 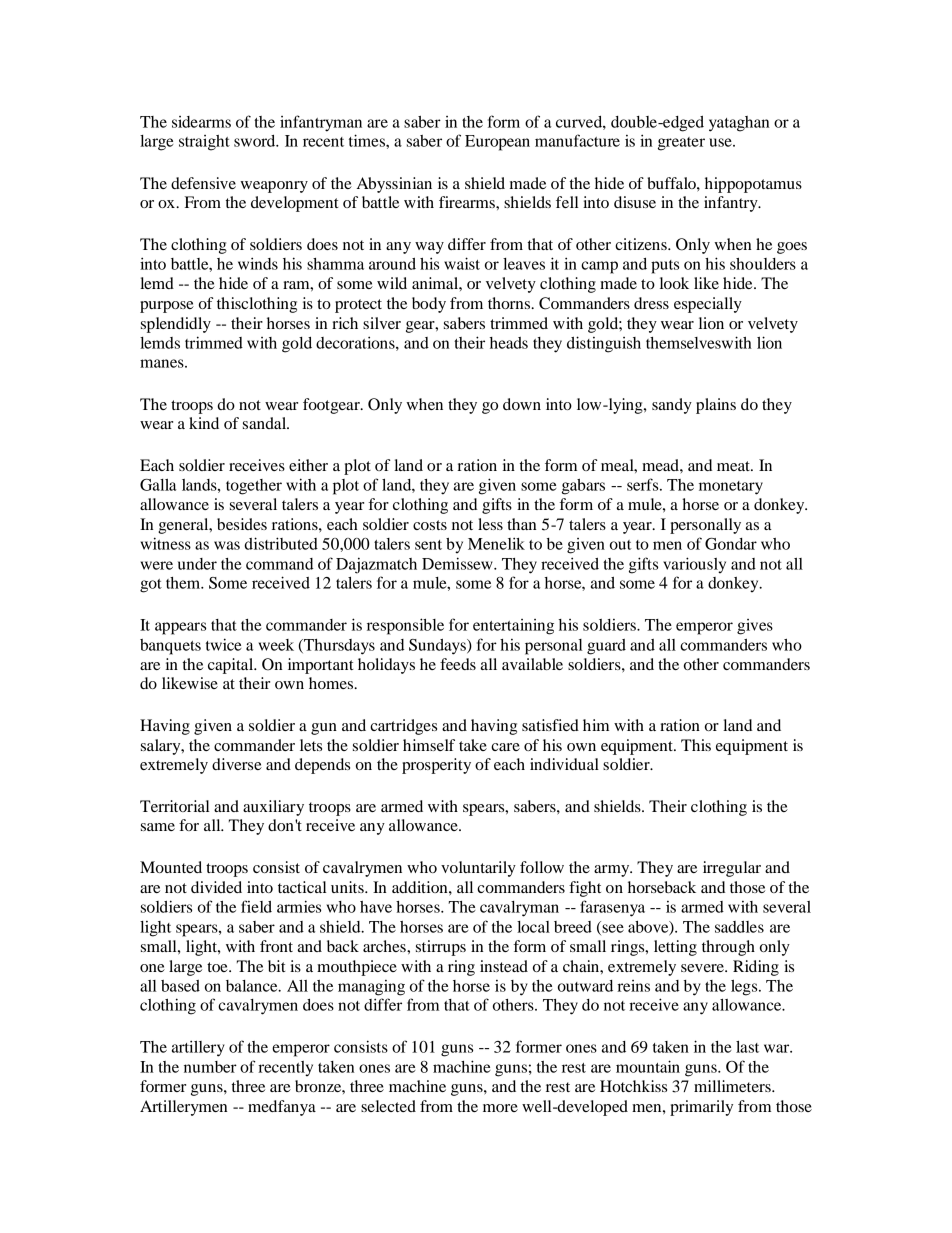 I want to click on plains, so click(x=716, y=406).
